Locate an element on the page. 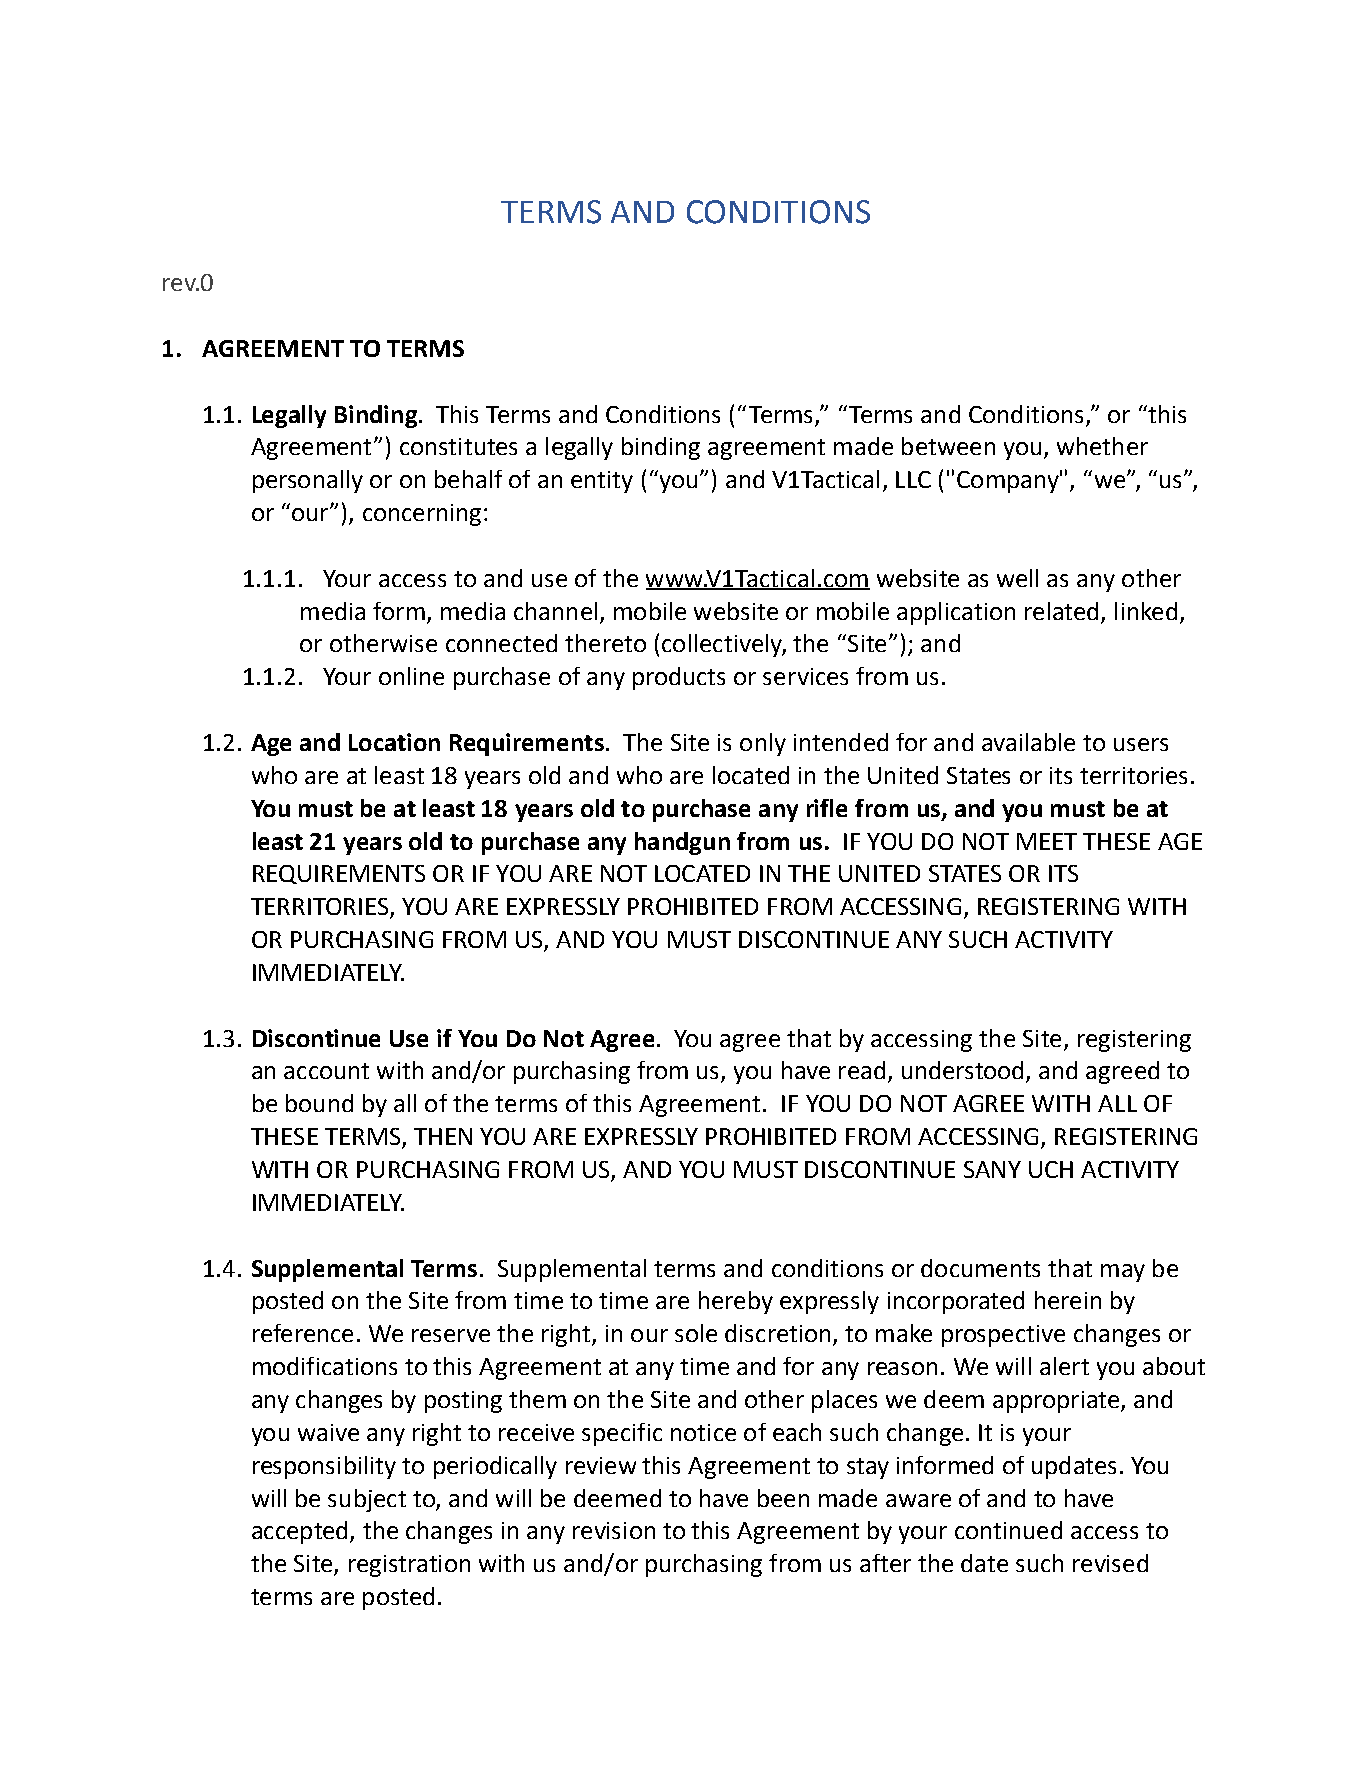 The width and height of the document is (1372, 1776). entity is located at coordinates (602, 482).
